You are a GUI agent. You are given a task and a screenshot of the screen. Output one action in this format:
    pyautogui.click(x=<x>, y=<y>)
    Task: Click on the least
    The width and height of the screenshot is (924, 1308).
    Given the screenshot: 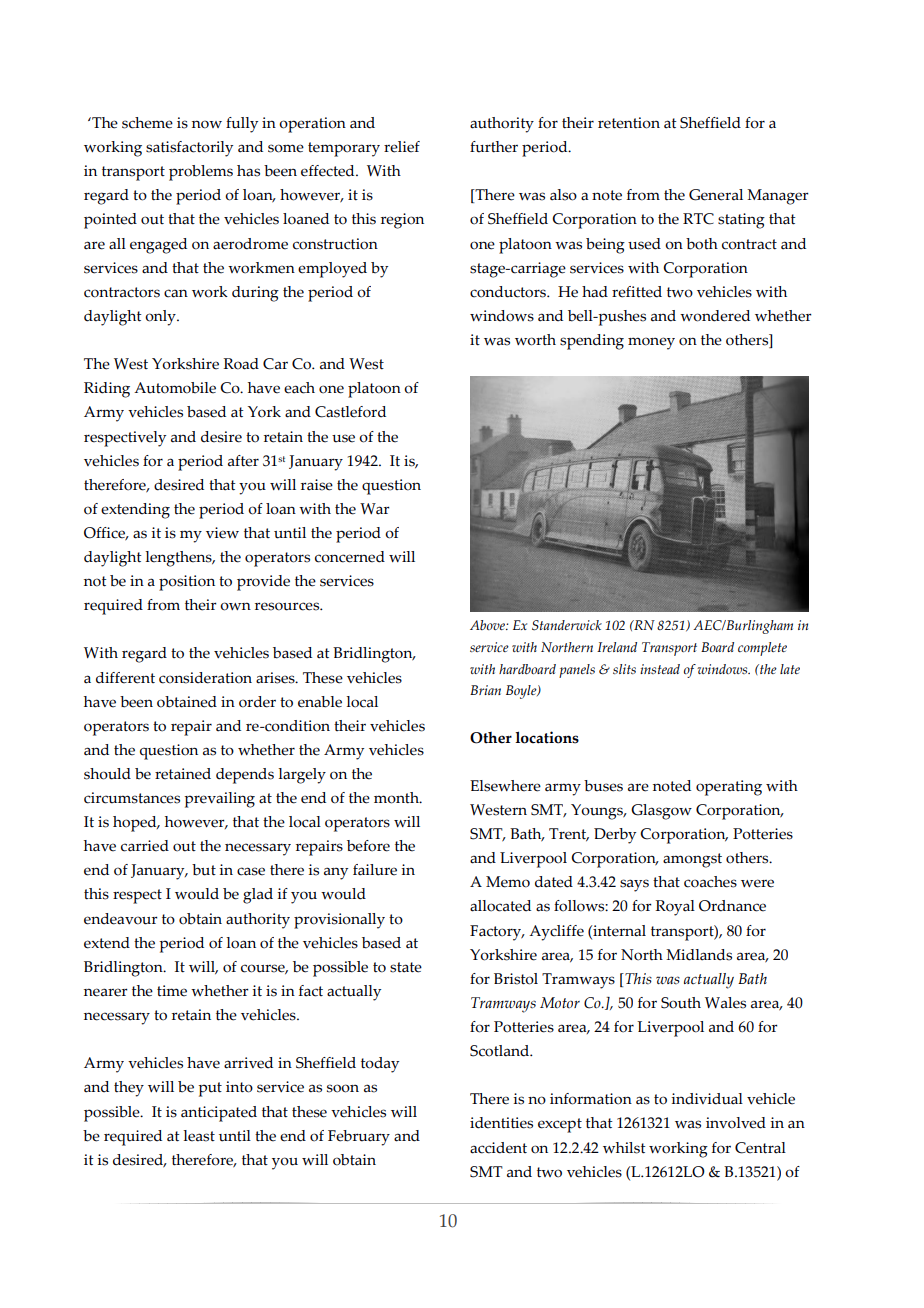 What is the action you would take?
    pyautogui.click(x=199, y=1136)
